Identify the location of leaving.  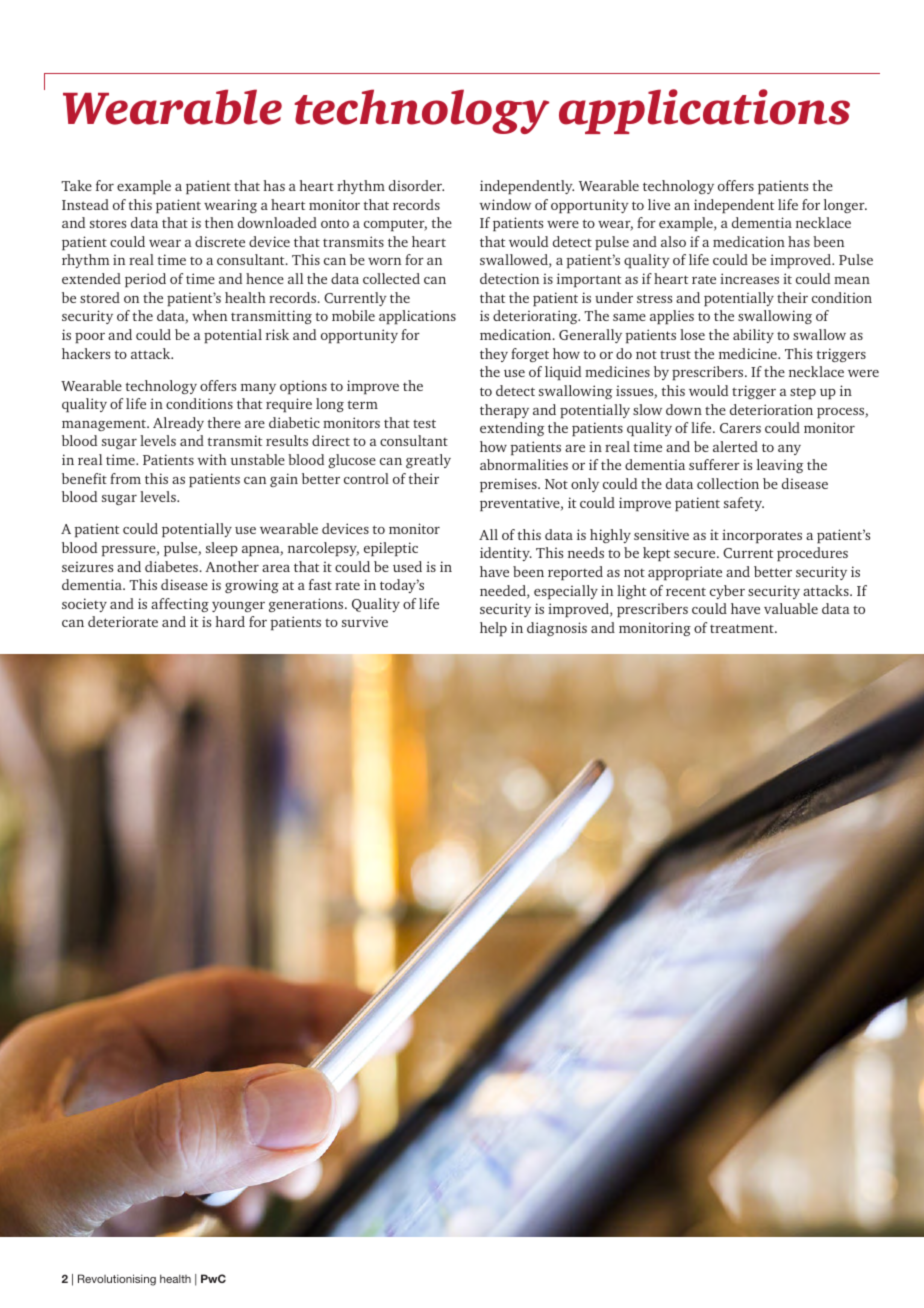
(780, 466).
